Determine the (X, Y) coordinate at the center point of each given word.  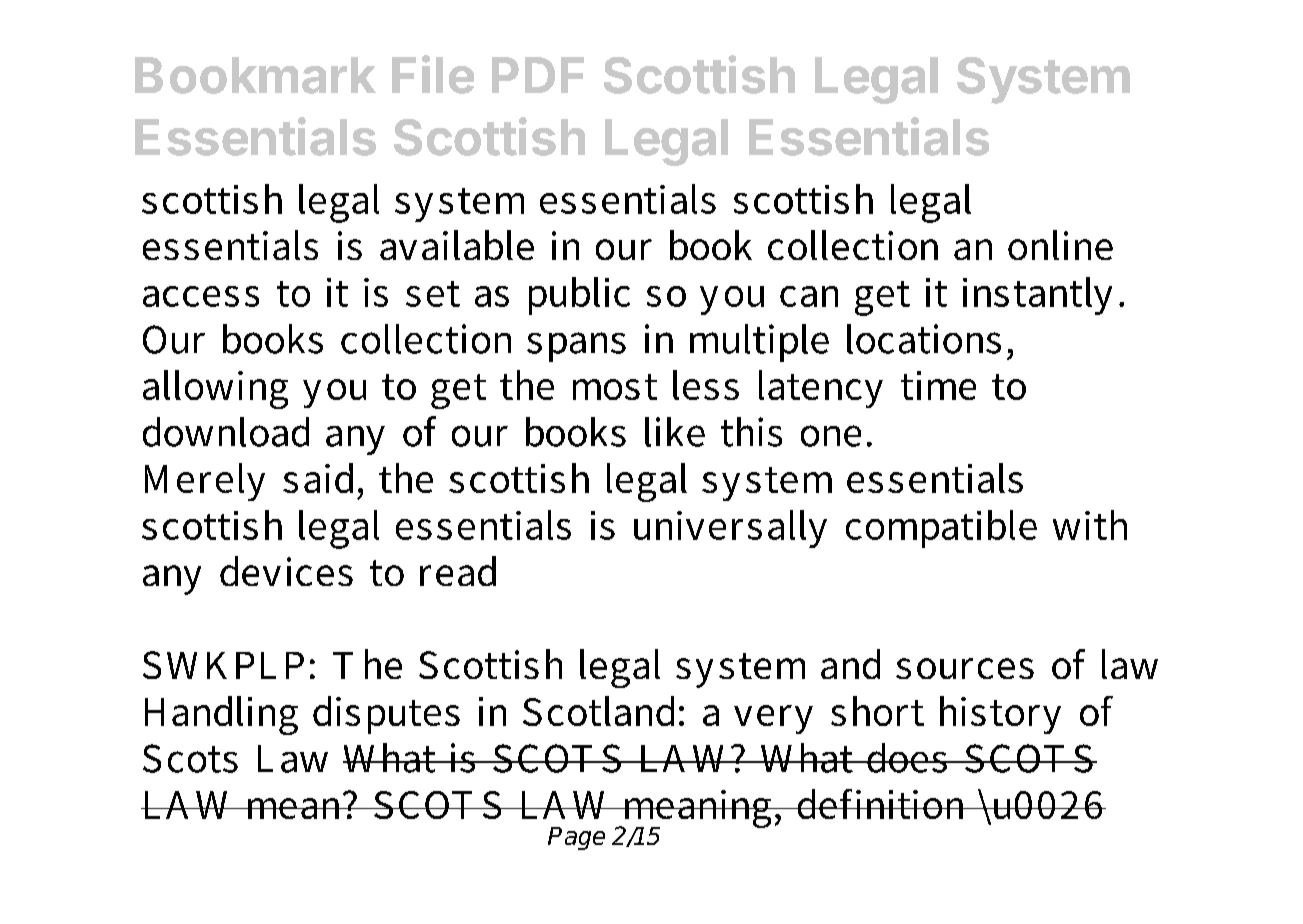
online (1060, 245)
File (433, 74)
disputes (386, 715)
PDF (538, 75)
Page (576, 838)
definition (882, 804)
